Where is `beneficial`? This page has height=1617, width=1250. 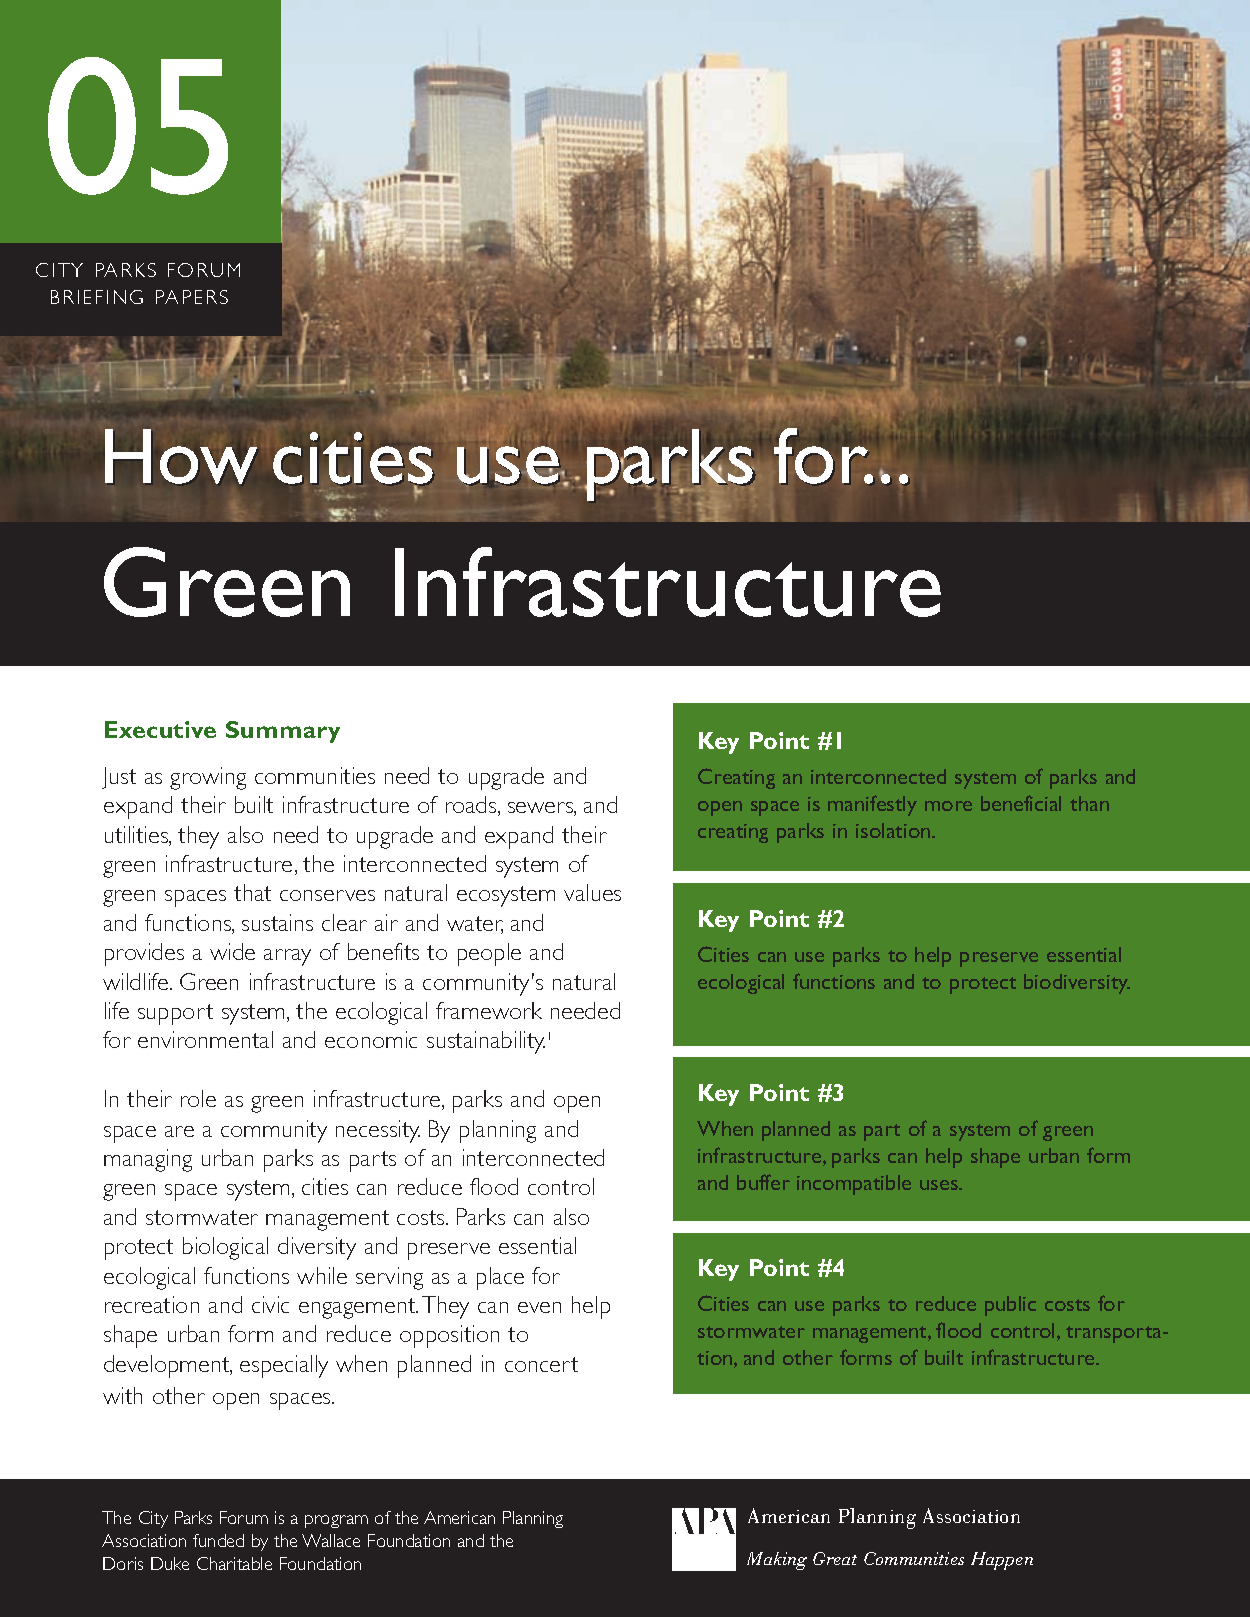 beneficial is located at coordinates (1021, 803).
